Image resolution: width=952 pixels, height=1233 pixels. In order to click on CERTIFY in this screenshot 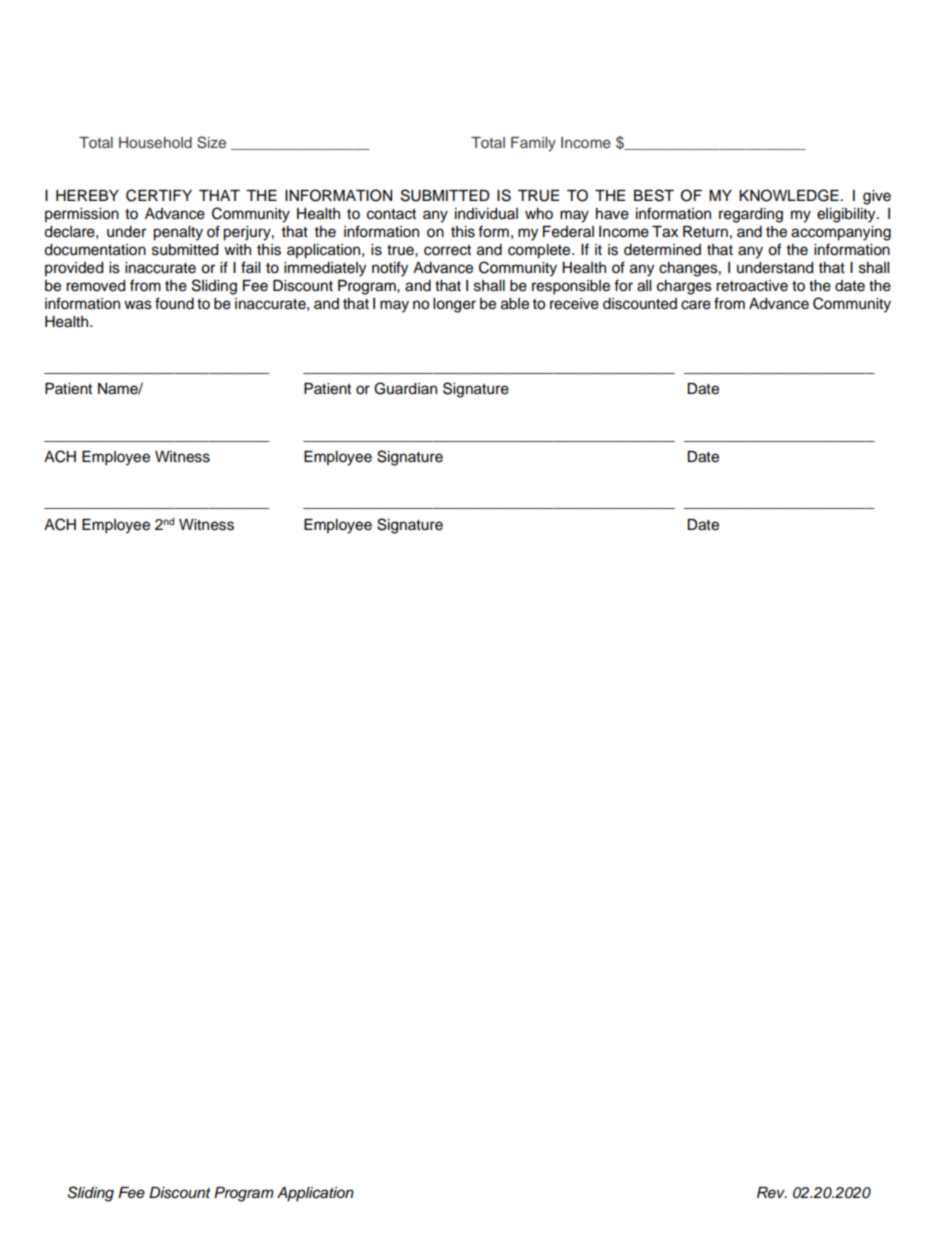, I will do `click(159, 195)`.
